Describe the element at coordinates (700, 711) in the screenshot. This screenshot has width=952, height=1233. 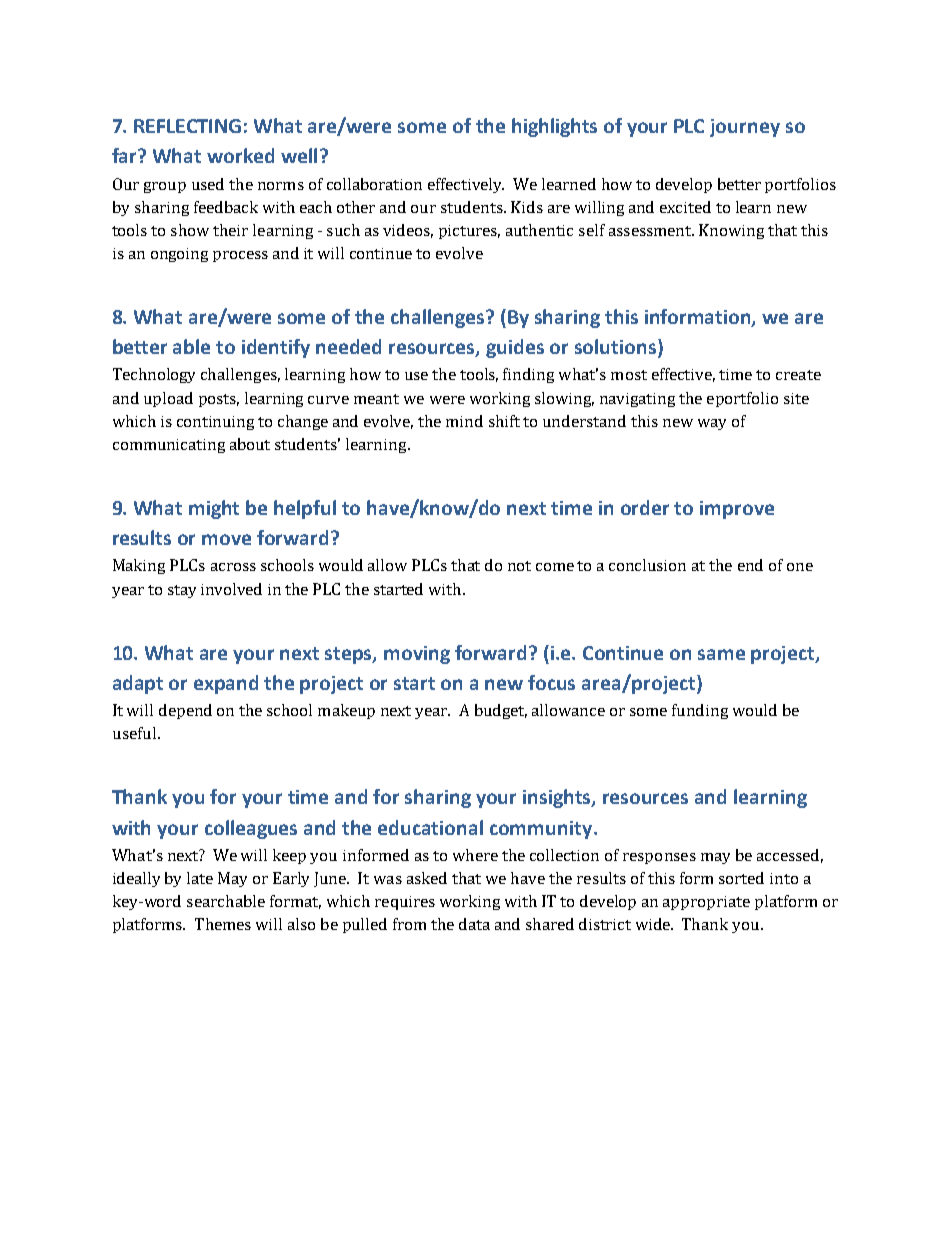
I see `funding` at that location.
